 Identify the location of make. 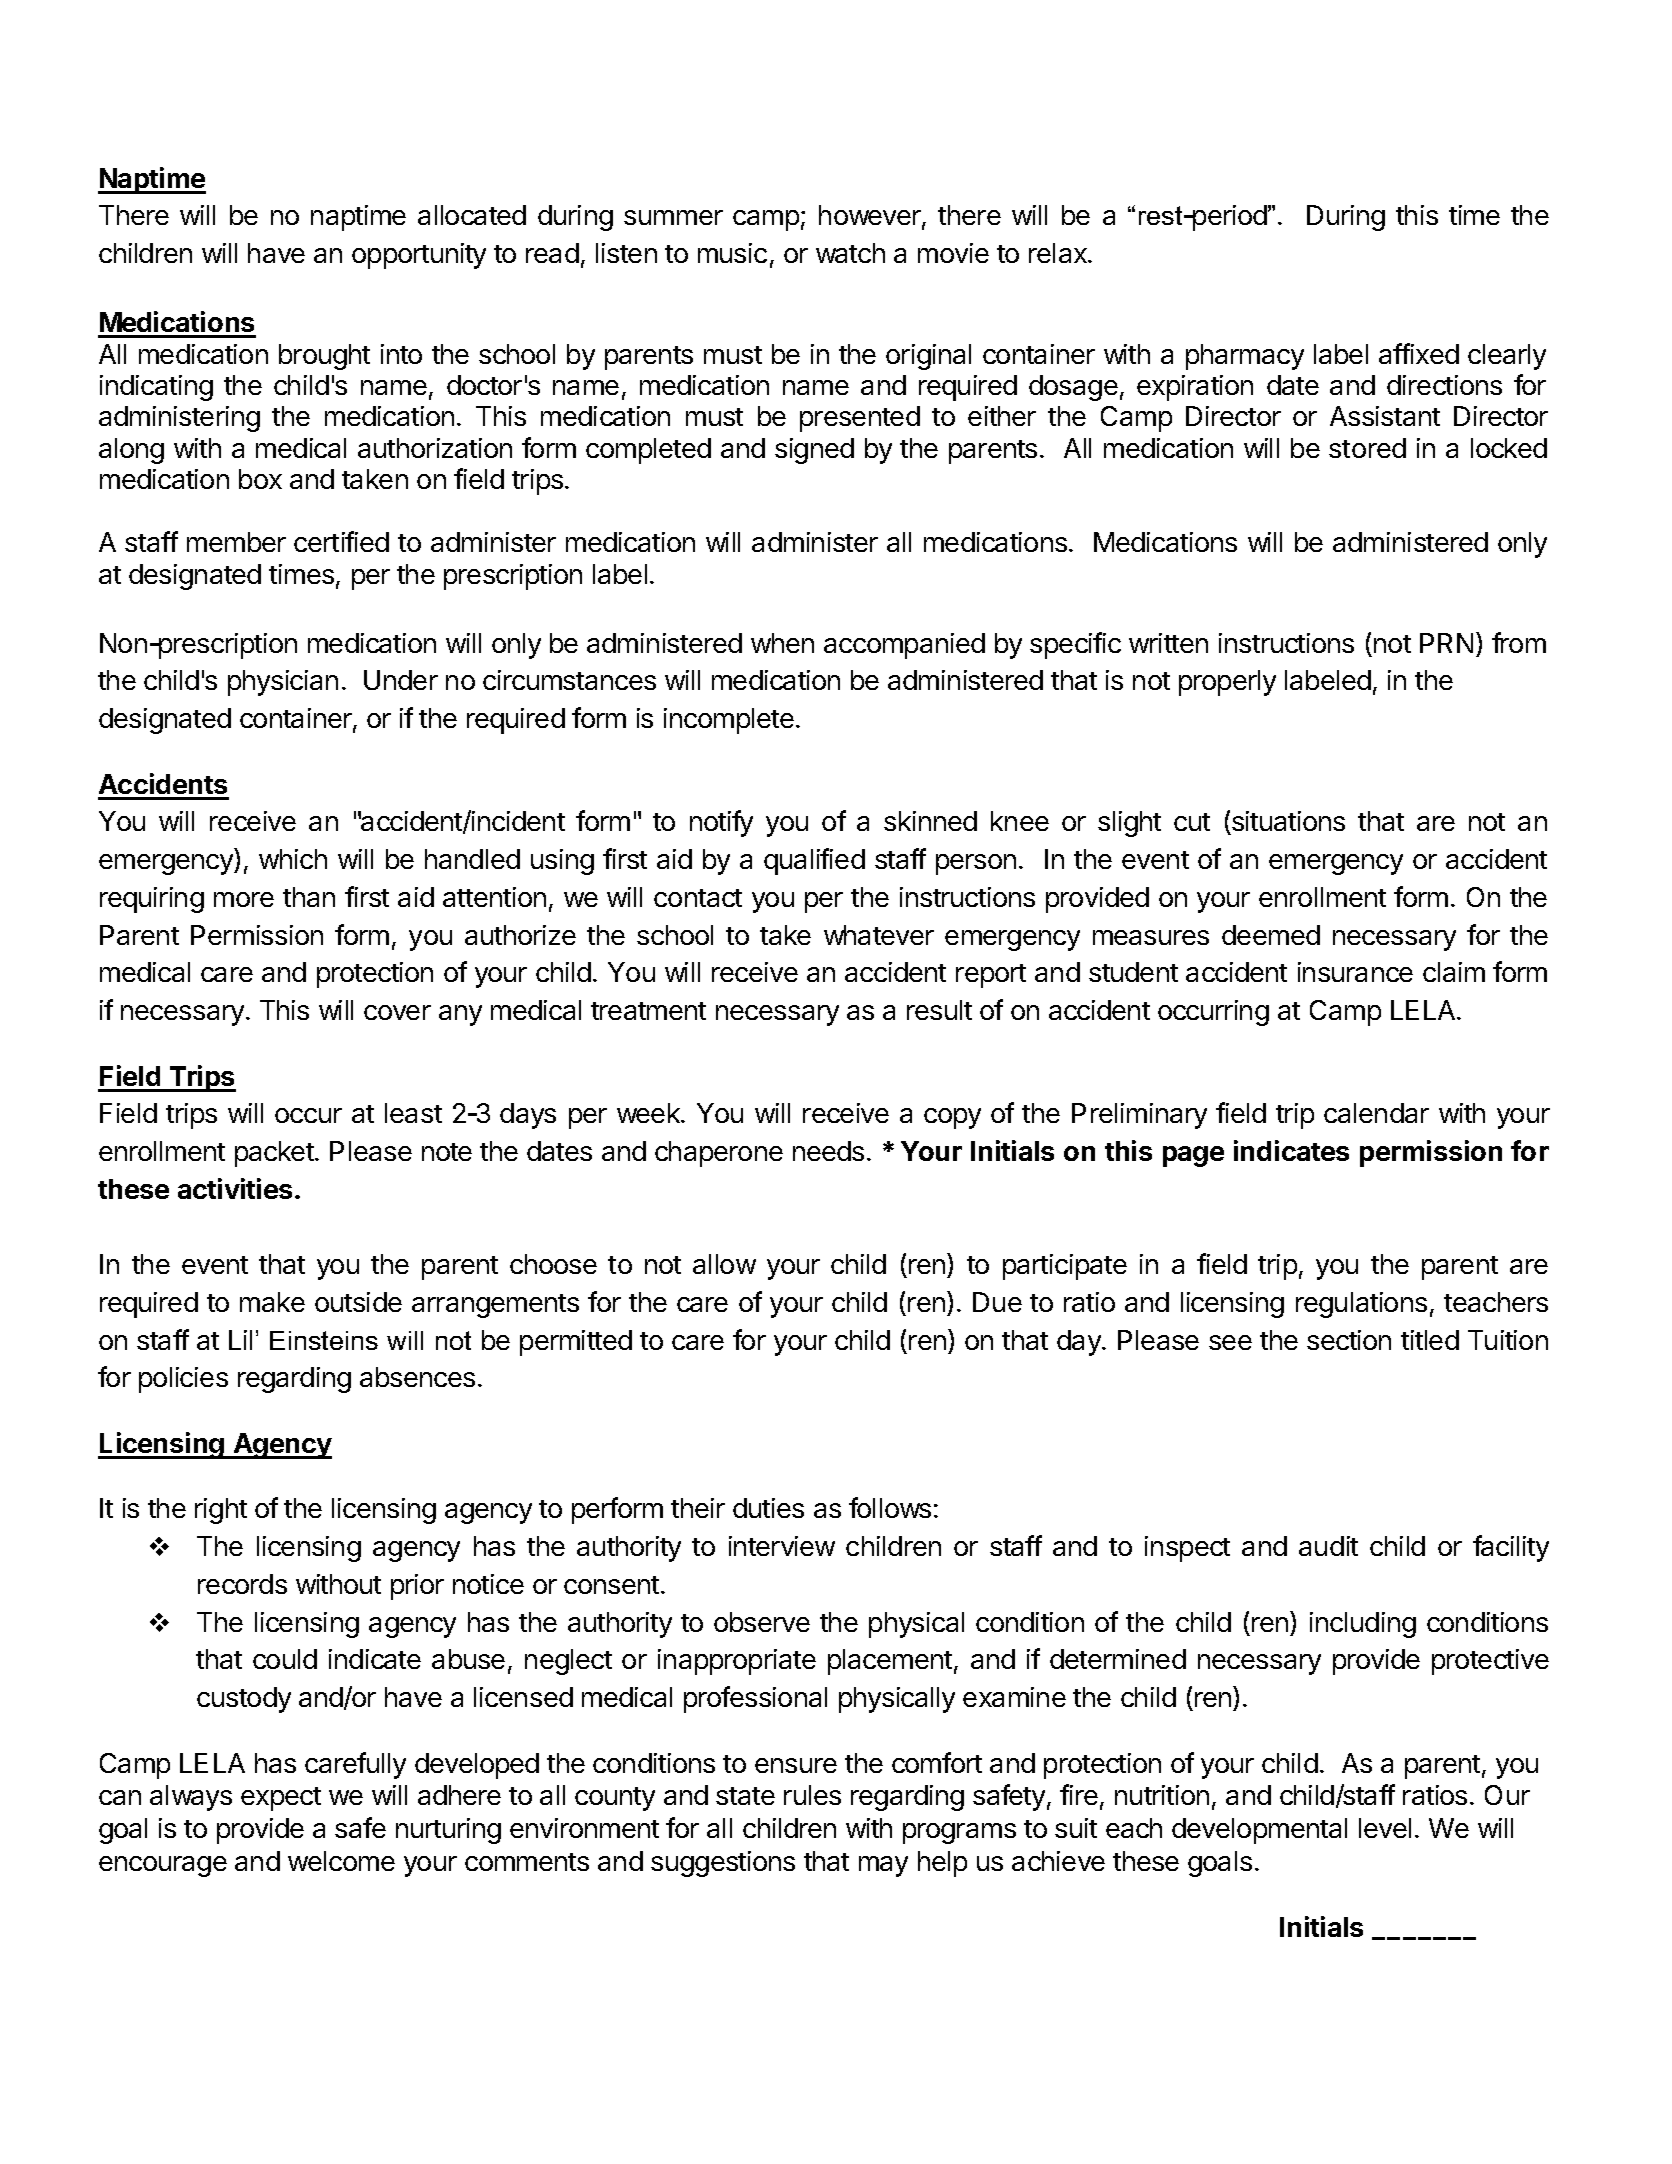
(272, 1302).
